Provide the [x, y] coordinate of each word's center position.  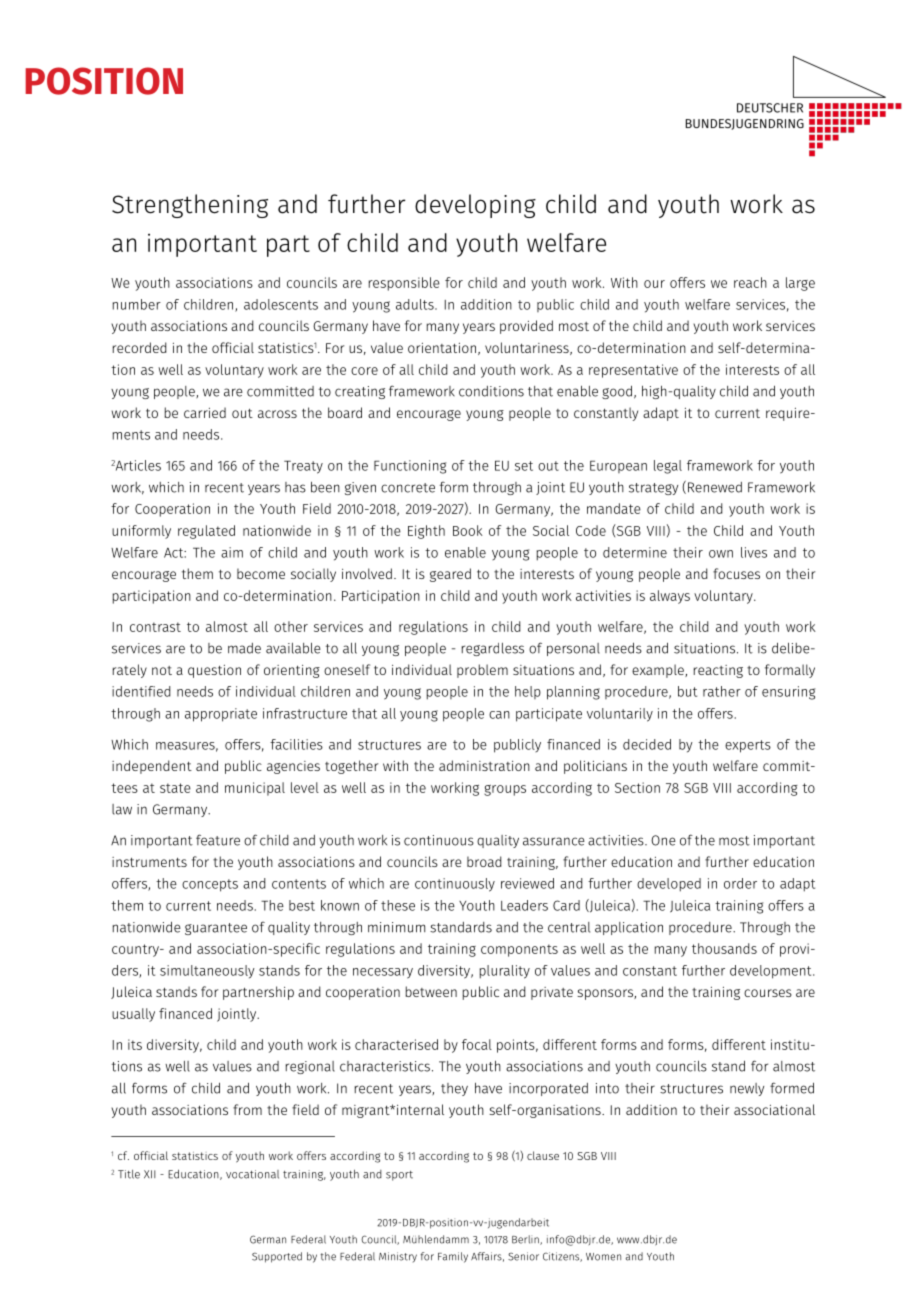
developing [475, 206]
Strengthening [190, 206]
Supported [277, 1257]
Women [603, 1257]
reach [750, 282]
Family [453, 1257]
